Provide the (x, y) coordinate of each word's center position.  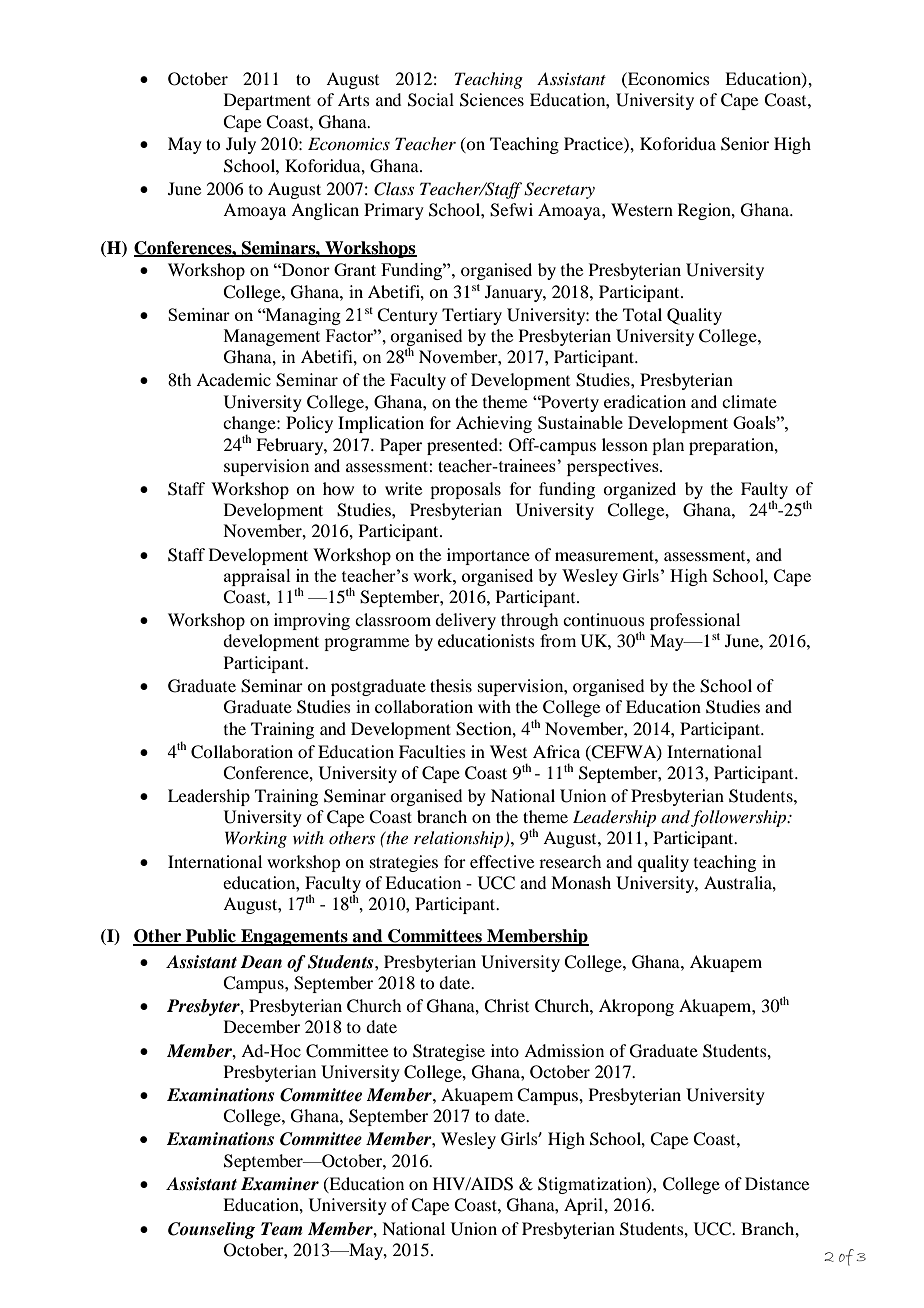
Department (267, 101)
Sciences (492, 100)
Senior (745, 144)
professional (695, 621)
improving (312, 621)
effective (502, 861)
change (250, 425)
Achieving (494, 424)
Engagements (294, 937)
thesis (451, 685)
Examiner (280, 1184)
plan (668, 446)
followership (740, 818)
